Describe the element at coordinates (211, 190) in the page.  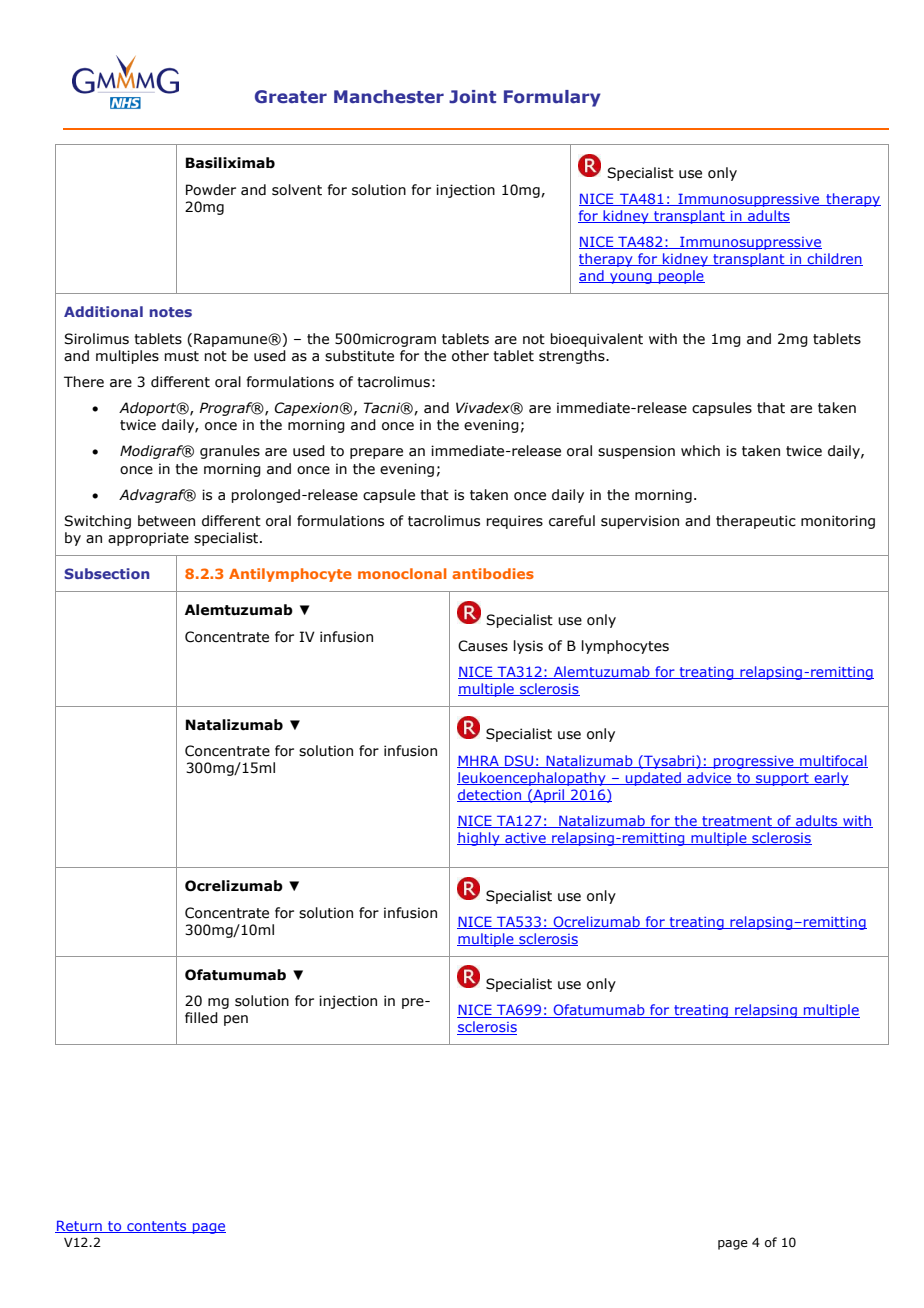
I see `Powder` at that location.
